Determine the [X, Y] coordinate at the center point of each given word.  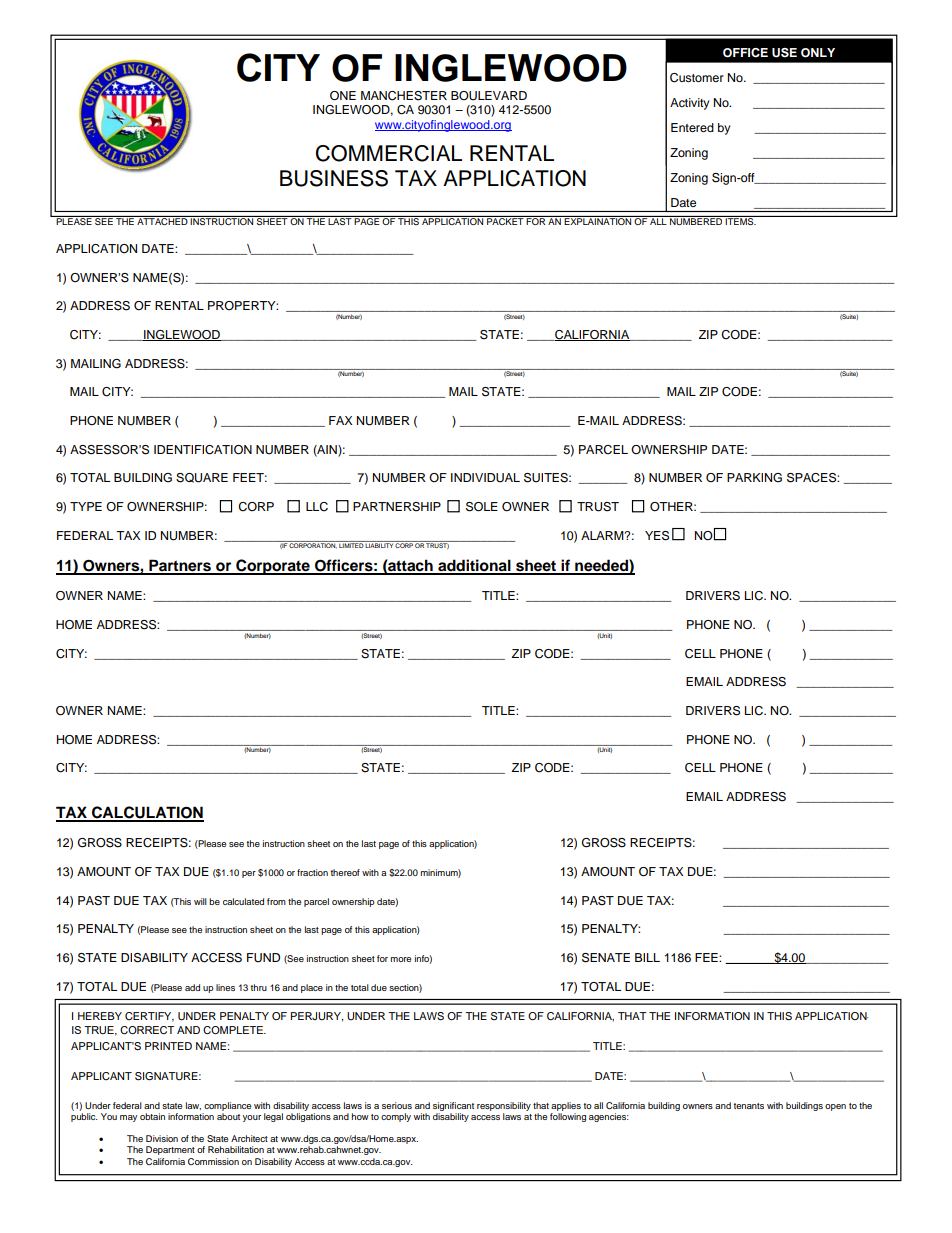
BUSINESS [334, 178]
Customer [697, 78]
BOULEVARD [489, 96]
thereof [345, 872]
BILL [647, 957]
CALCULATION [147, 813]
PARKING [754, 478]
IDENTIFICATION [203, 450]
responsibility [504, 1106]
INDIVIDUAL [485, 478]
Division [162, 1138]
